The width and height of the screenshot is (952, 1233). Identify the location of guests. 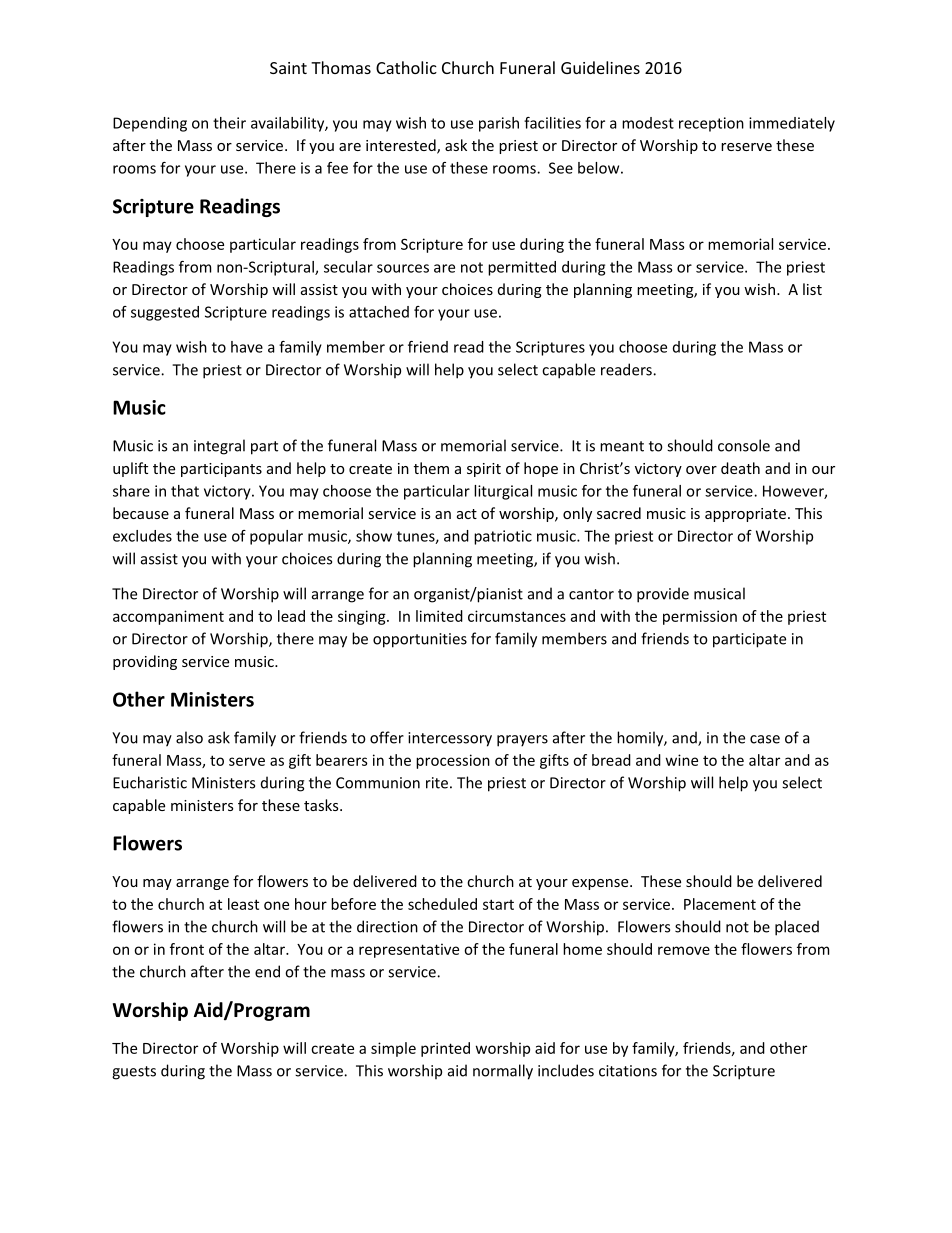
(134, 1073).
